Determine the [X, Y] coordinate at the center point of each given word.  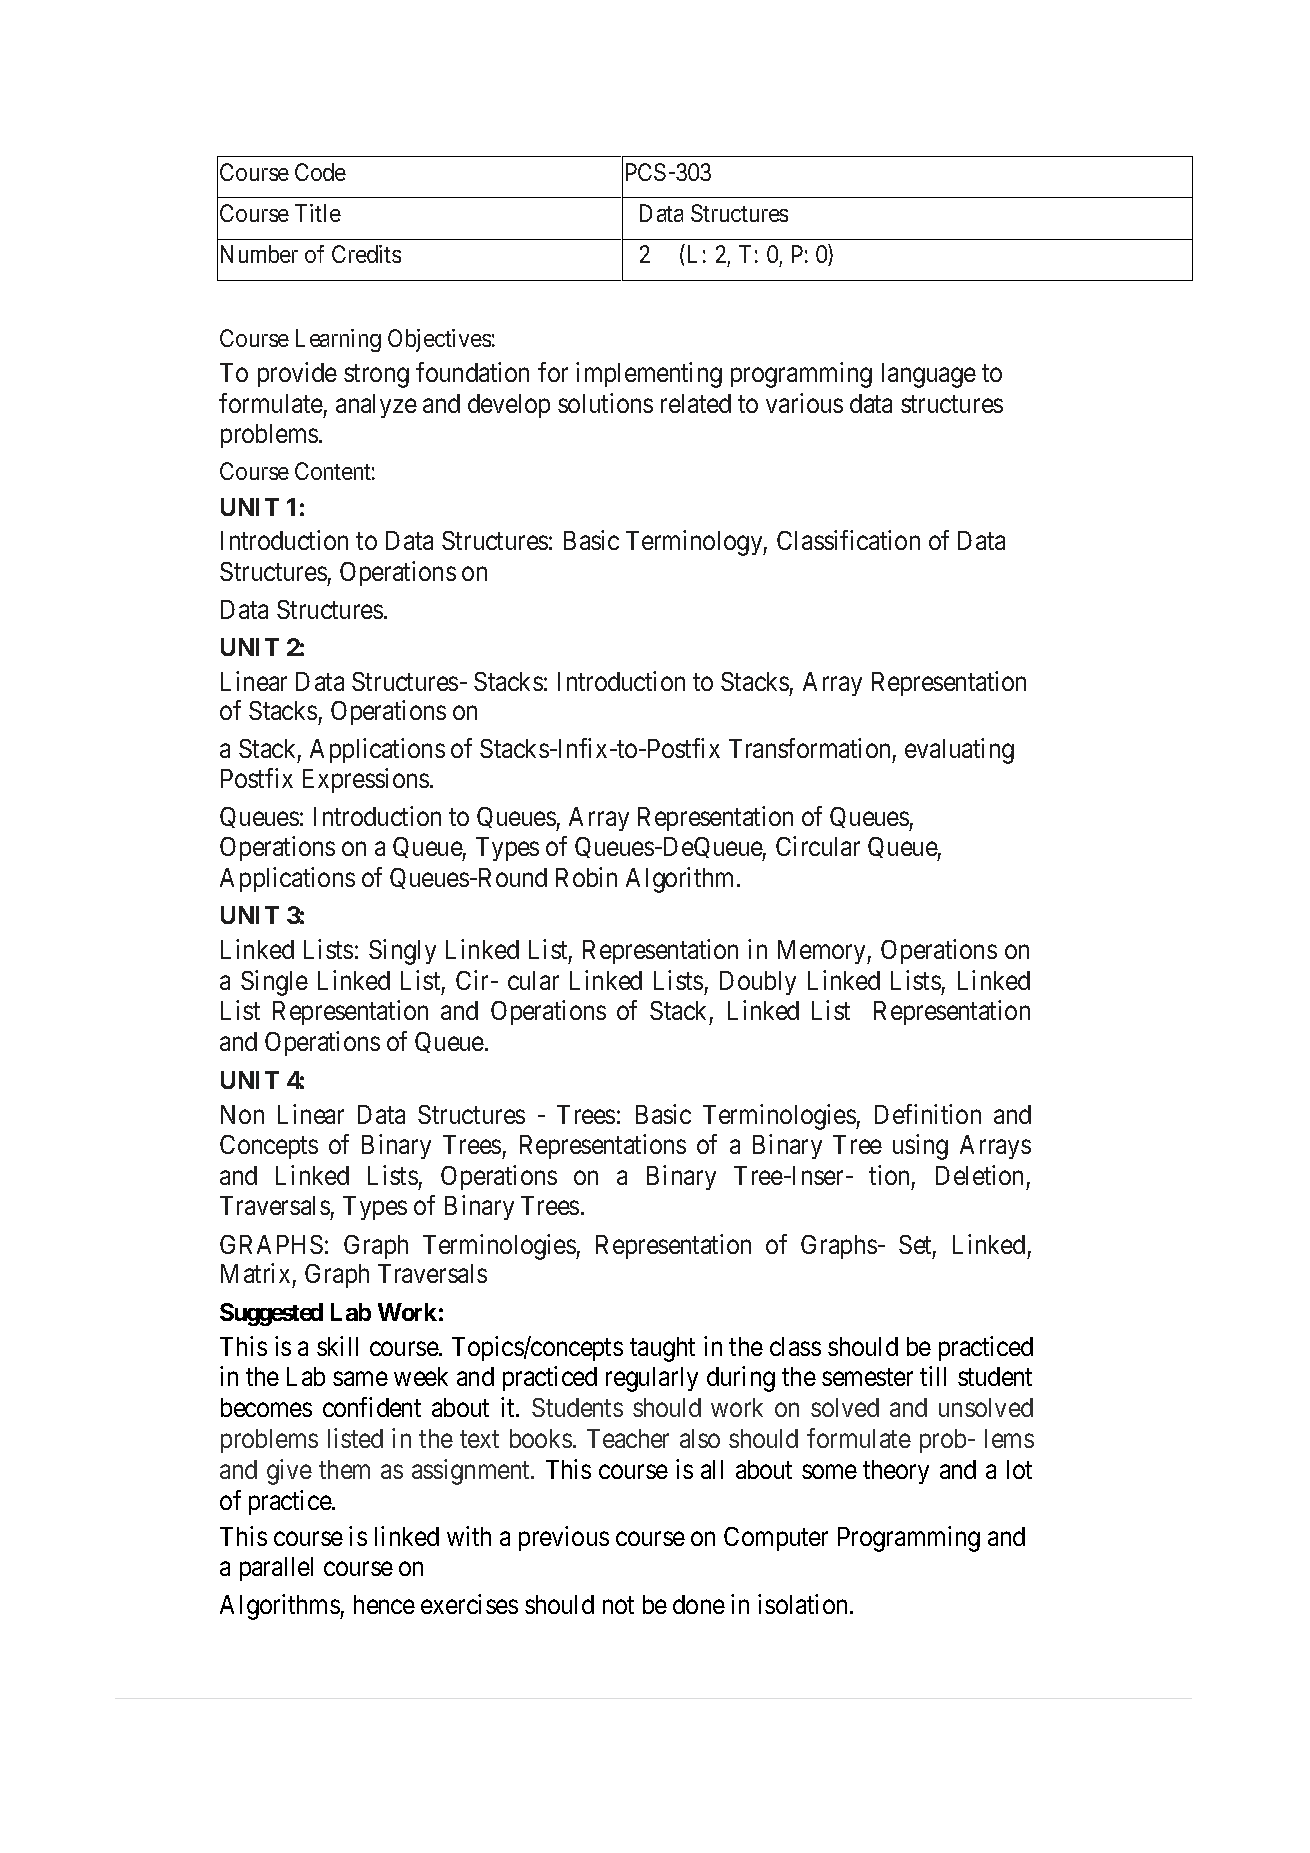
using [920, 1147]
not [618, 1605]
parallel [276, 1569]
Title [318, 213]
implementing [649, 375]
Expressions [366, 780]
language [929, 375]
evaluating [959, 751]
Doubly [758, 983]
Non [242, 1114]
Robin [586, 877]
